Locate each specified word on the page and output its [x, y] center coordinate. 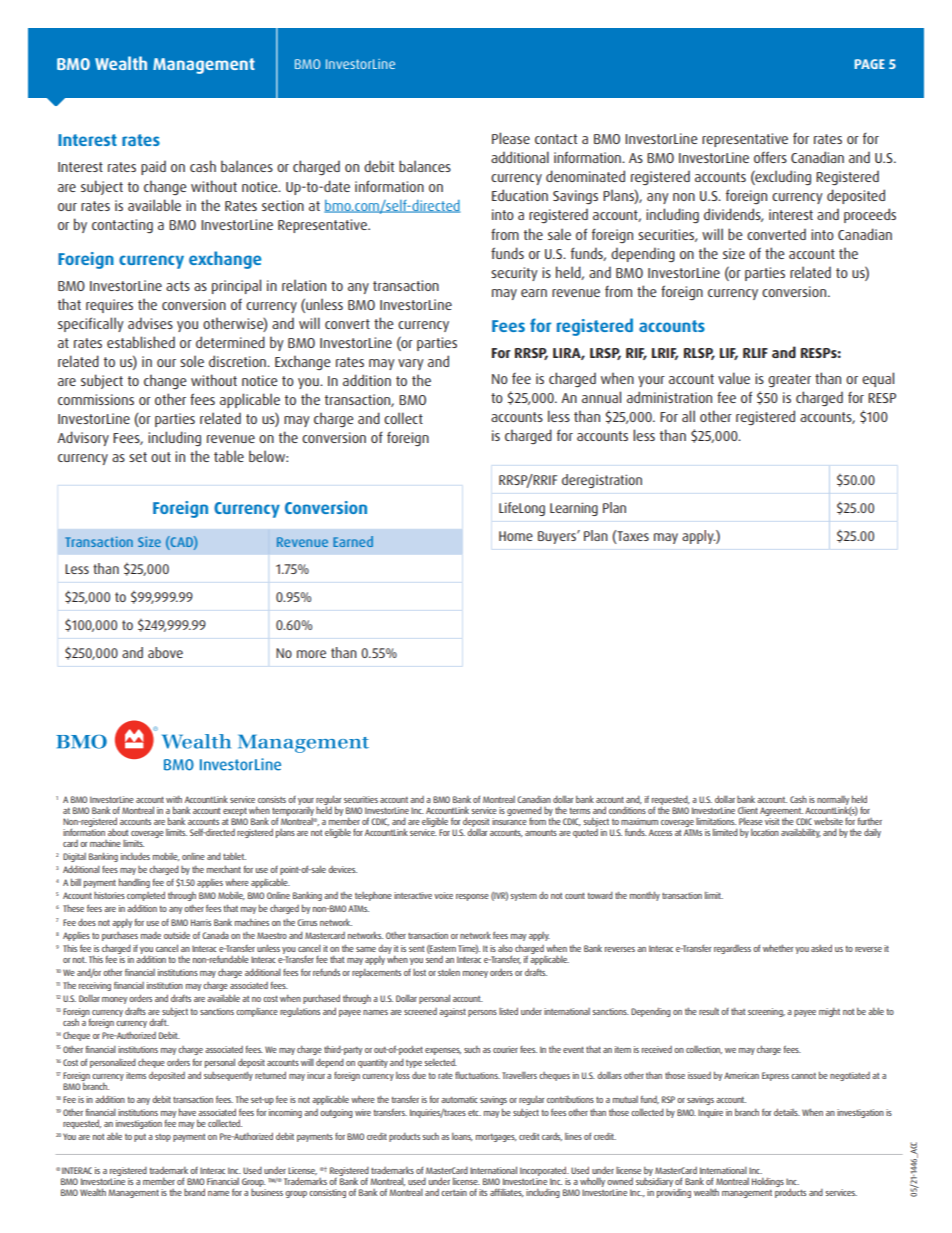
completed [146, 896]
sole [192, 361]
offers [770, 157]
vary [411, 364]
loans [462, 1137]
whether [778, 948]
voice [443, 895]
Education [520, 195]
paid [153, 167]
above [165, 652]
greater [789, 381]
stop [163, 1138]
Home [516, 536]
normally [834, 802]
